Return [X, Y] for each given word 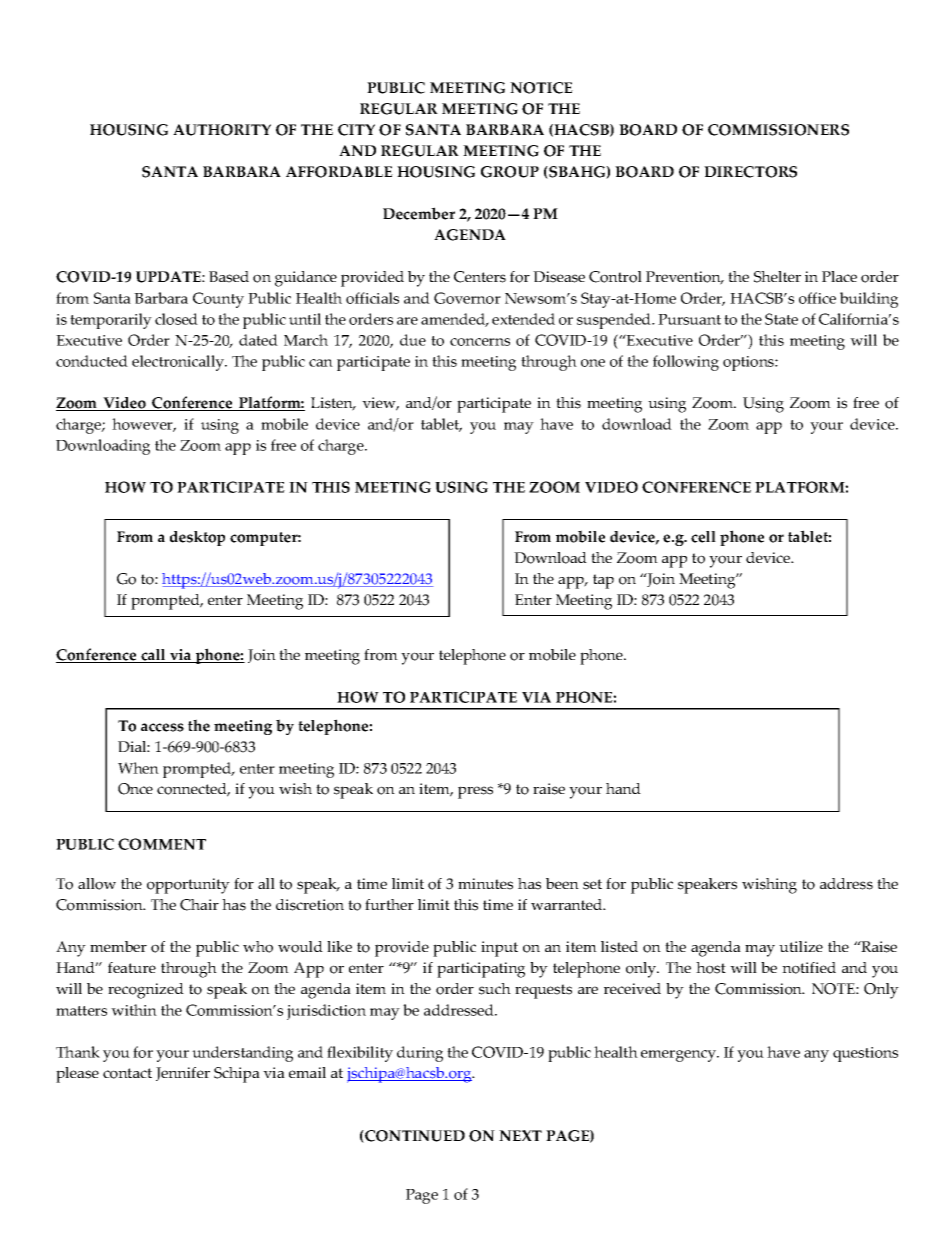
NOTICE [541, 88]
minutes [485, 884]
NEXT [520, 1135]
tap [603, 581]
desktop [197, 538]
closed [176, 319]
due [413, 340]
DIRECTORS [750, 172]
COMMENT [162, 844]
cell [703, 537]
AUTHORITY [222, 130]
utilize [801, 946]
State [781, 319]
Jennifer [183, 1074]
